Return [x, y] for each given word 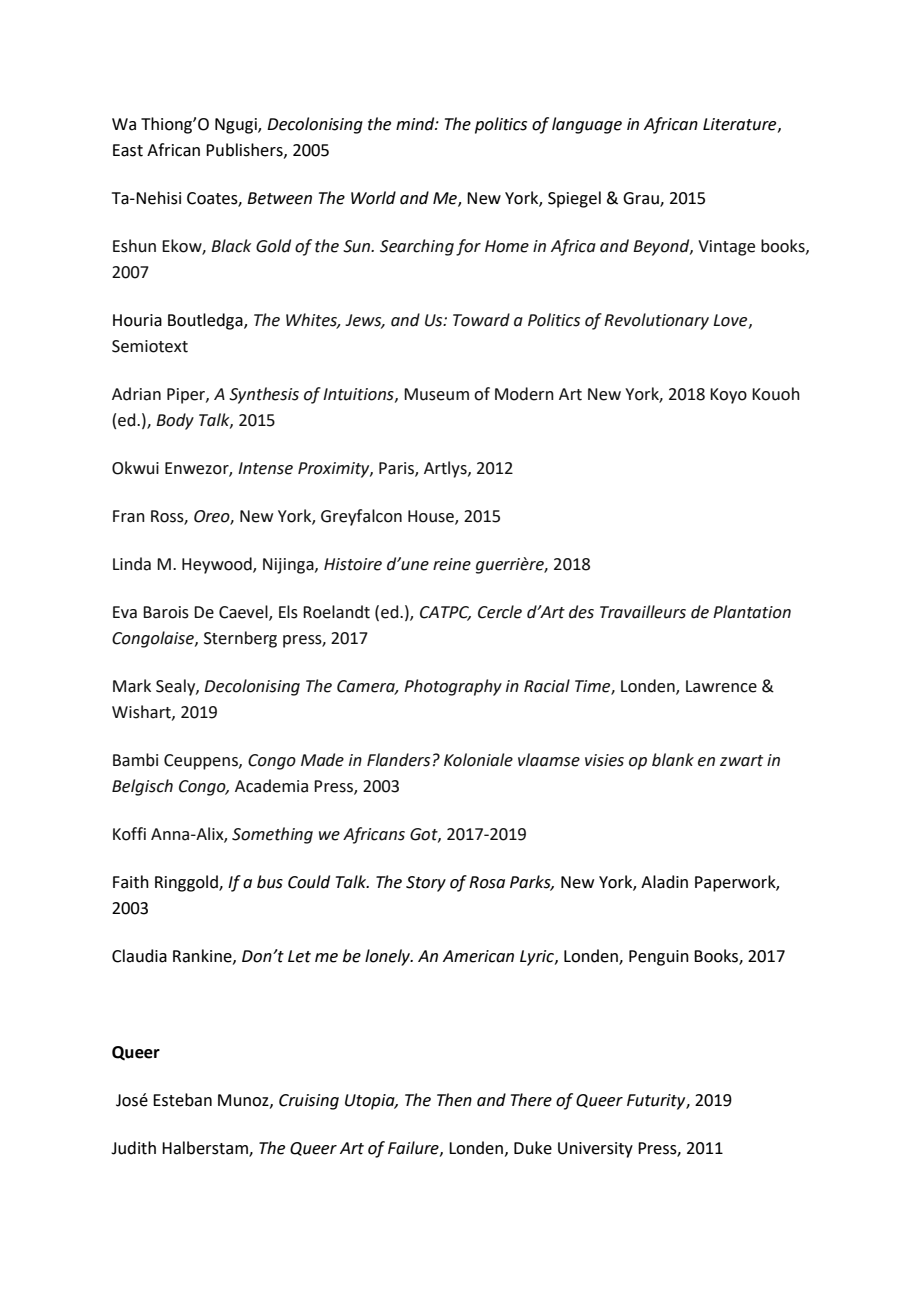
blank [673, 760]
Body [175, 421]
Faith [131, 882]
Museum [436, 394]
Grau [642, 199]
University [595, 1150]
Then [454, 1100]
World [373, 198]
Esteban [182, 1100]
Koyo [728, 396]
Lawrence [721, 686]
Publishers [245, 150]
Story [426, 884]
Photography [453, 687]
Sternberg [240, 639]
